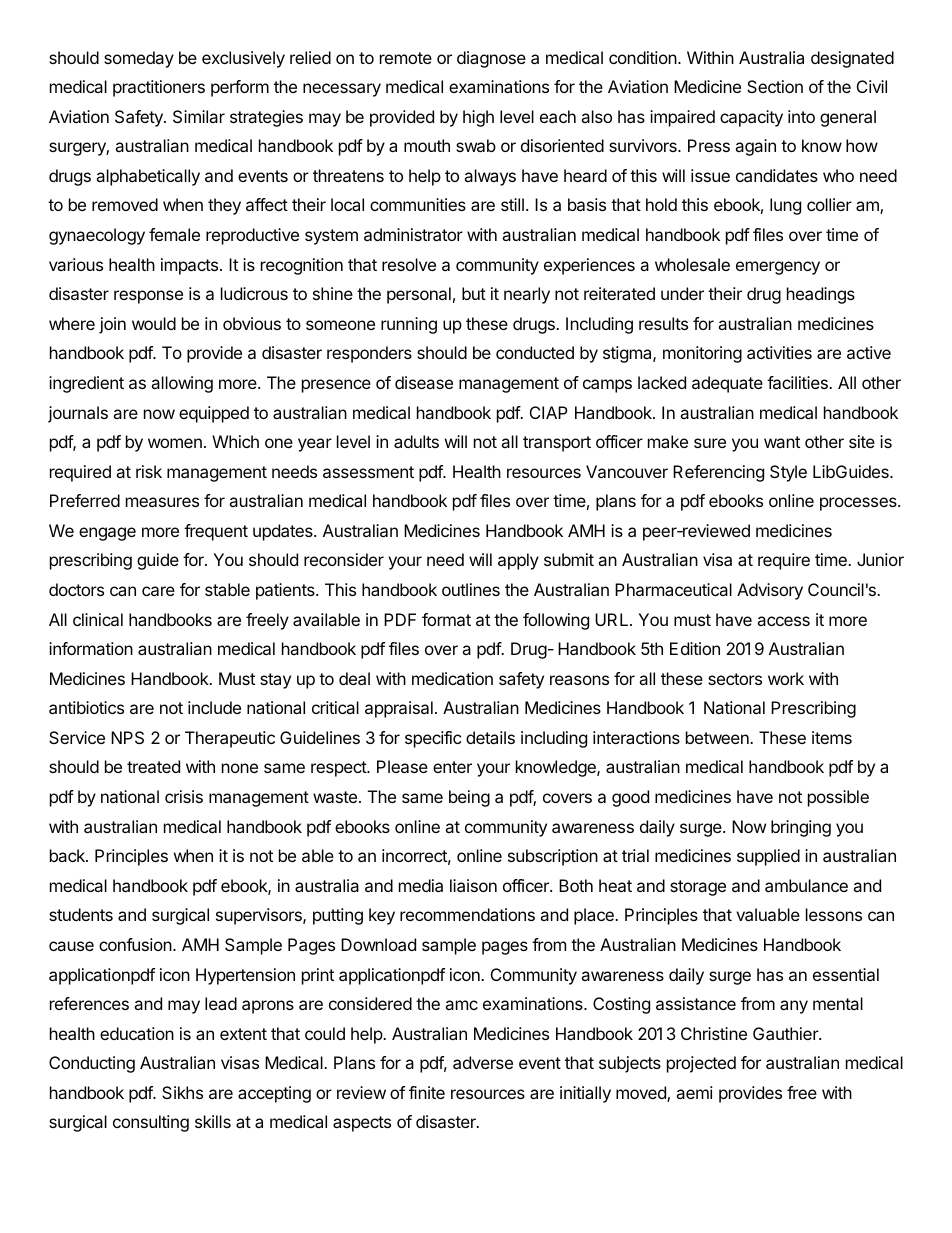 The image size is (952, 1233). I want to click on Sikhs, so click(182, 1092).
